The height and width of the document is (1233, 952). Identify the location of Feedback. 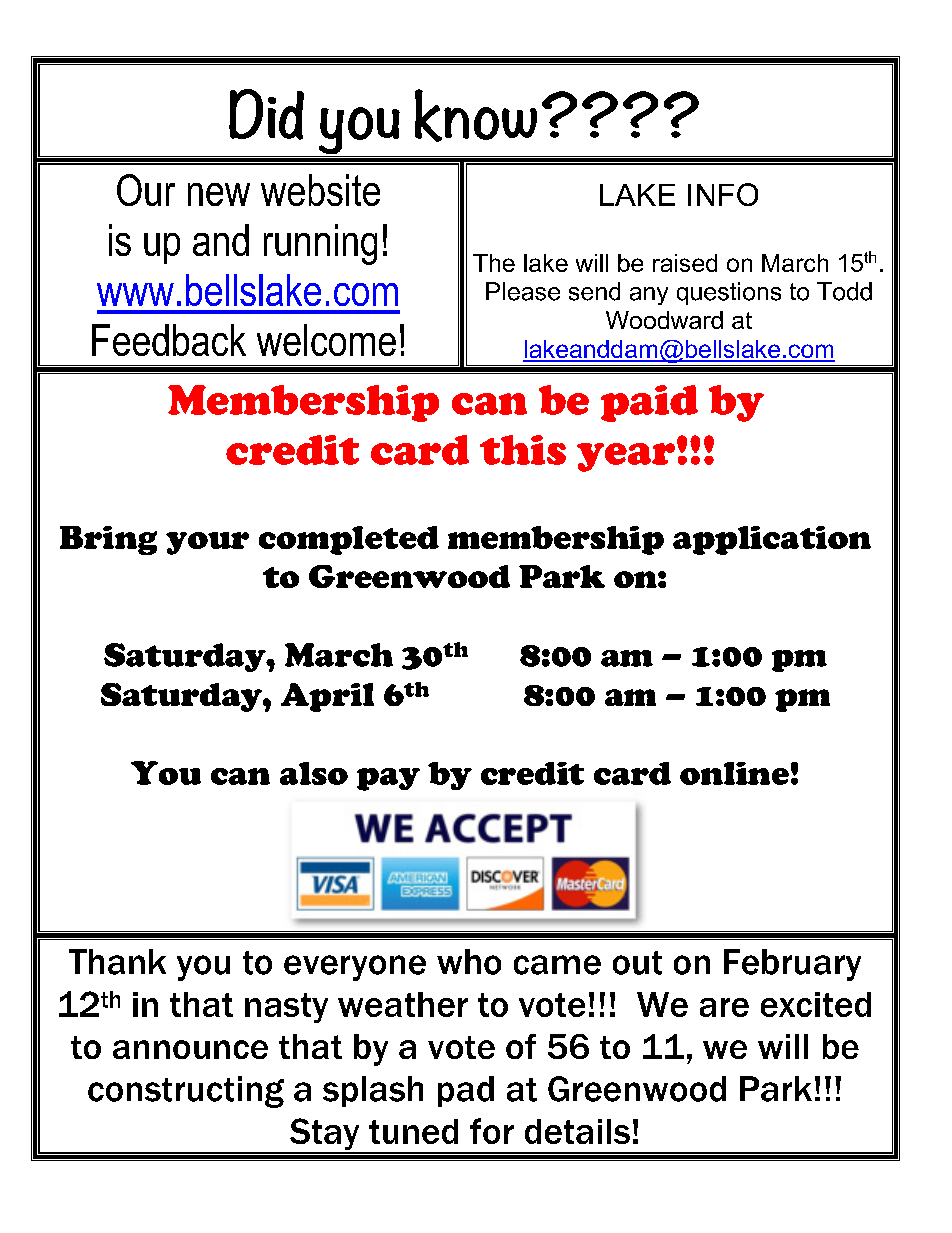
(169, 340).
